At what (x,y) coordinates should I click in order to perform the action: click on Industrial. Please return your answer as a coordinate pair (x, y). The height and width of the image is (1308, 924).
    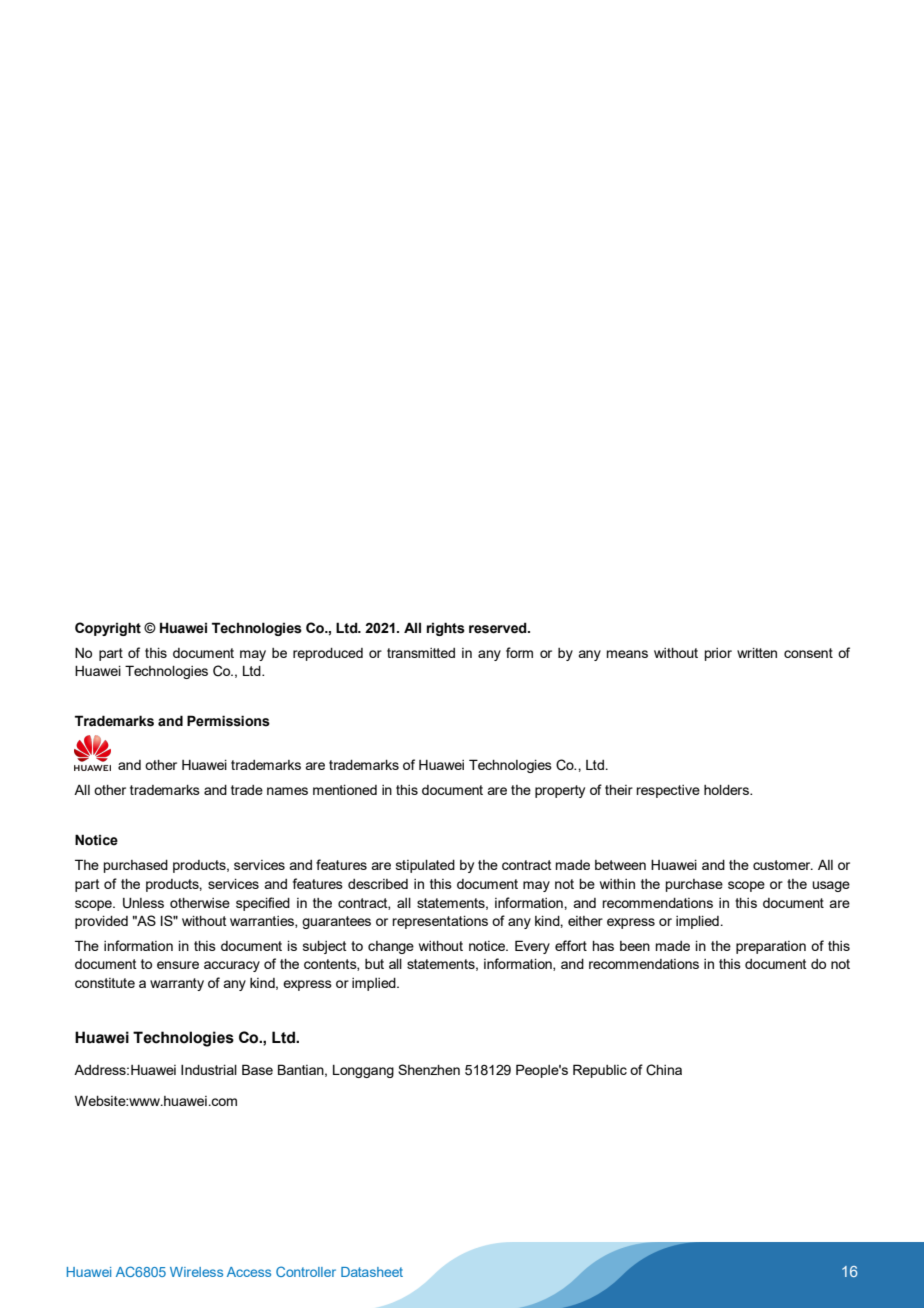
    Looking at the image, I should click on (209, 1070).
